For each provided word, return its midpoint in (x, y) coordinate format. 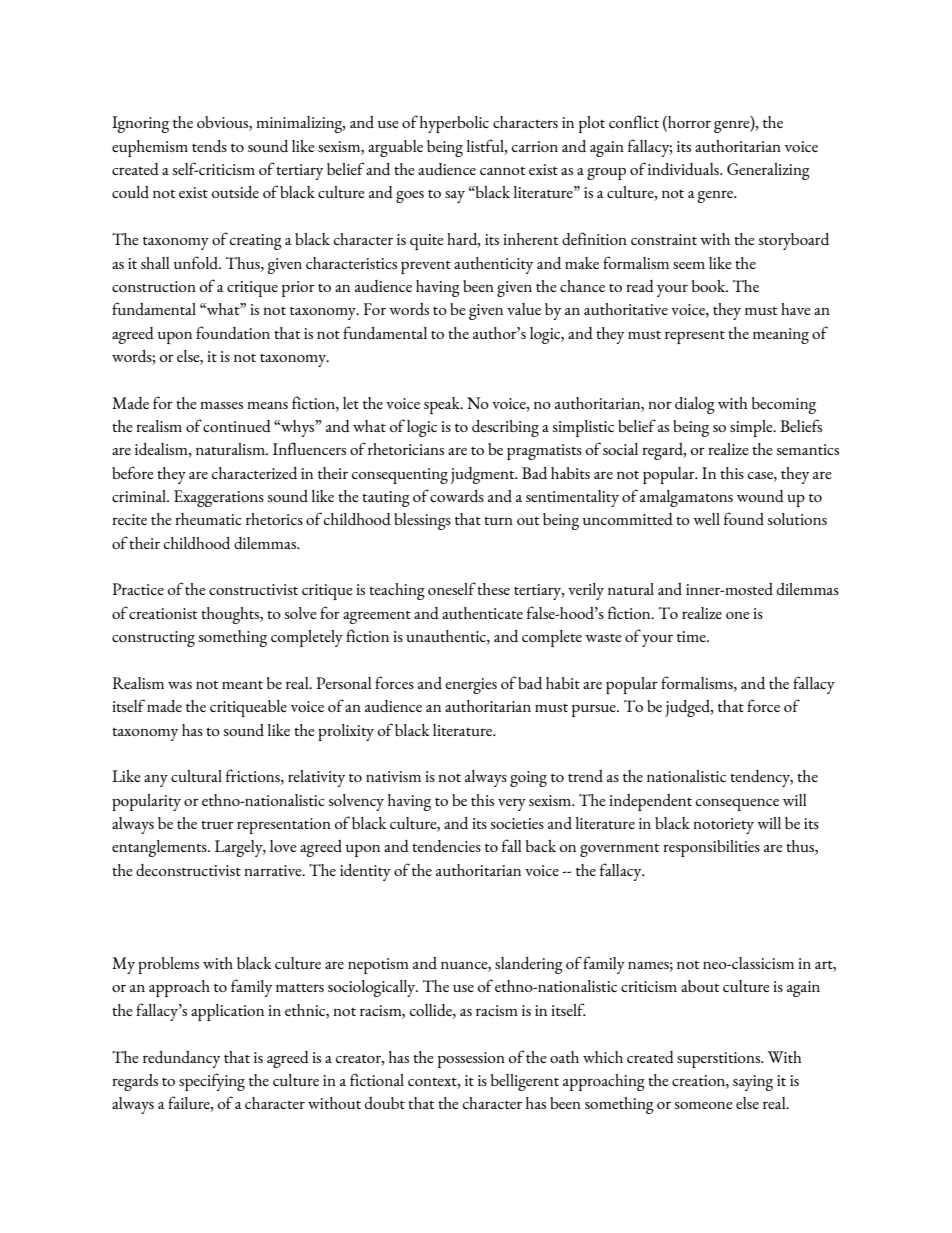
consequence (737, 804)
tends (209, 146)
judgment (484, 475)
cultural (196, 776)
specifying (212, 1082)
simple (752, 428)
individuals (684, 169)
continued (237, 426)
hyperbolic (454, 124)
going (528, 779)
